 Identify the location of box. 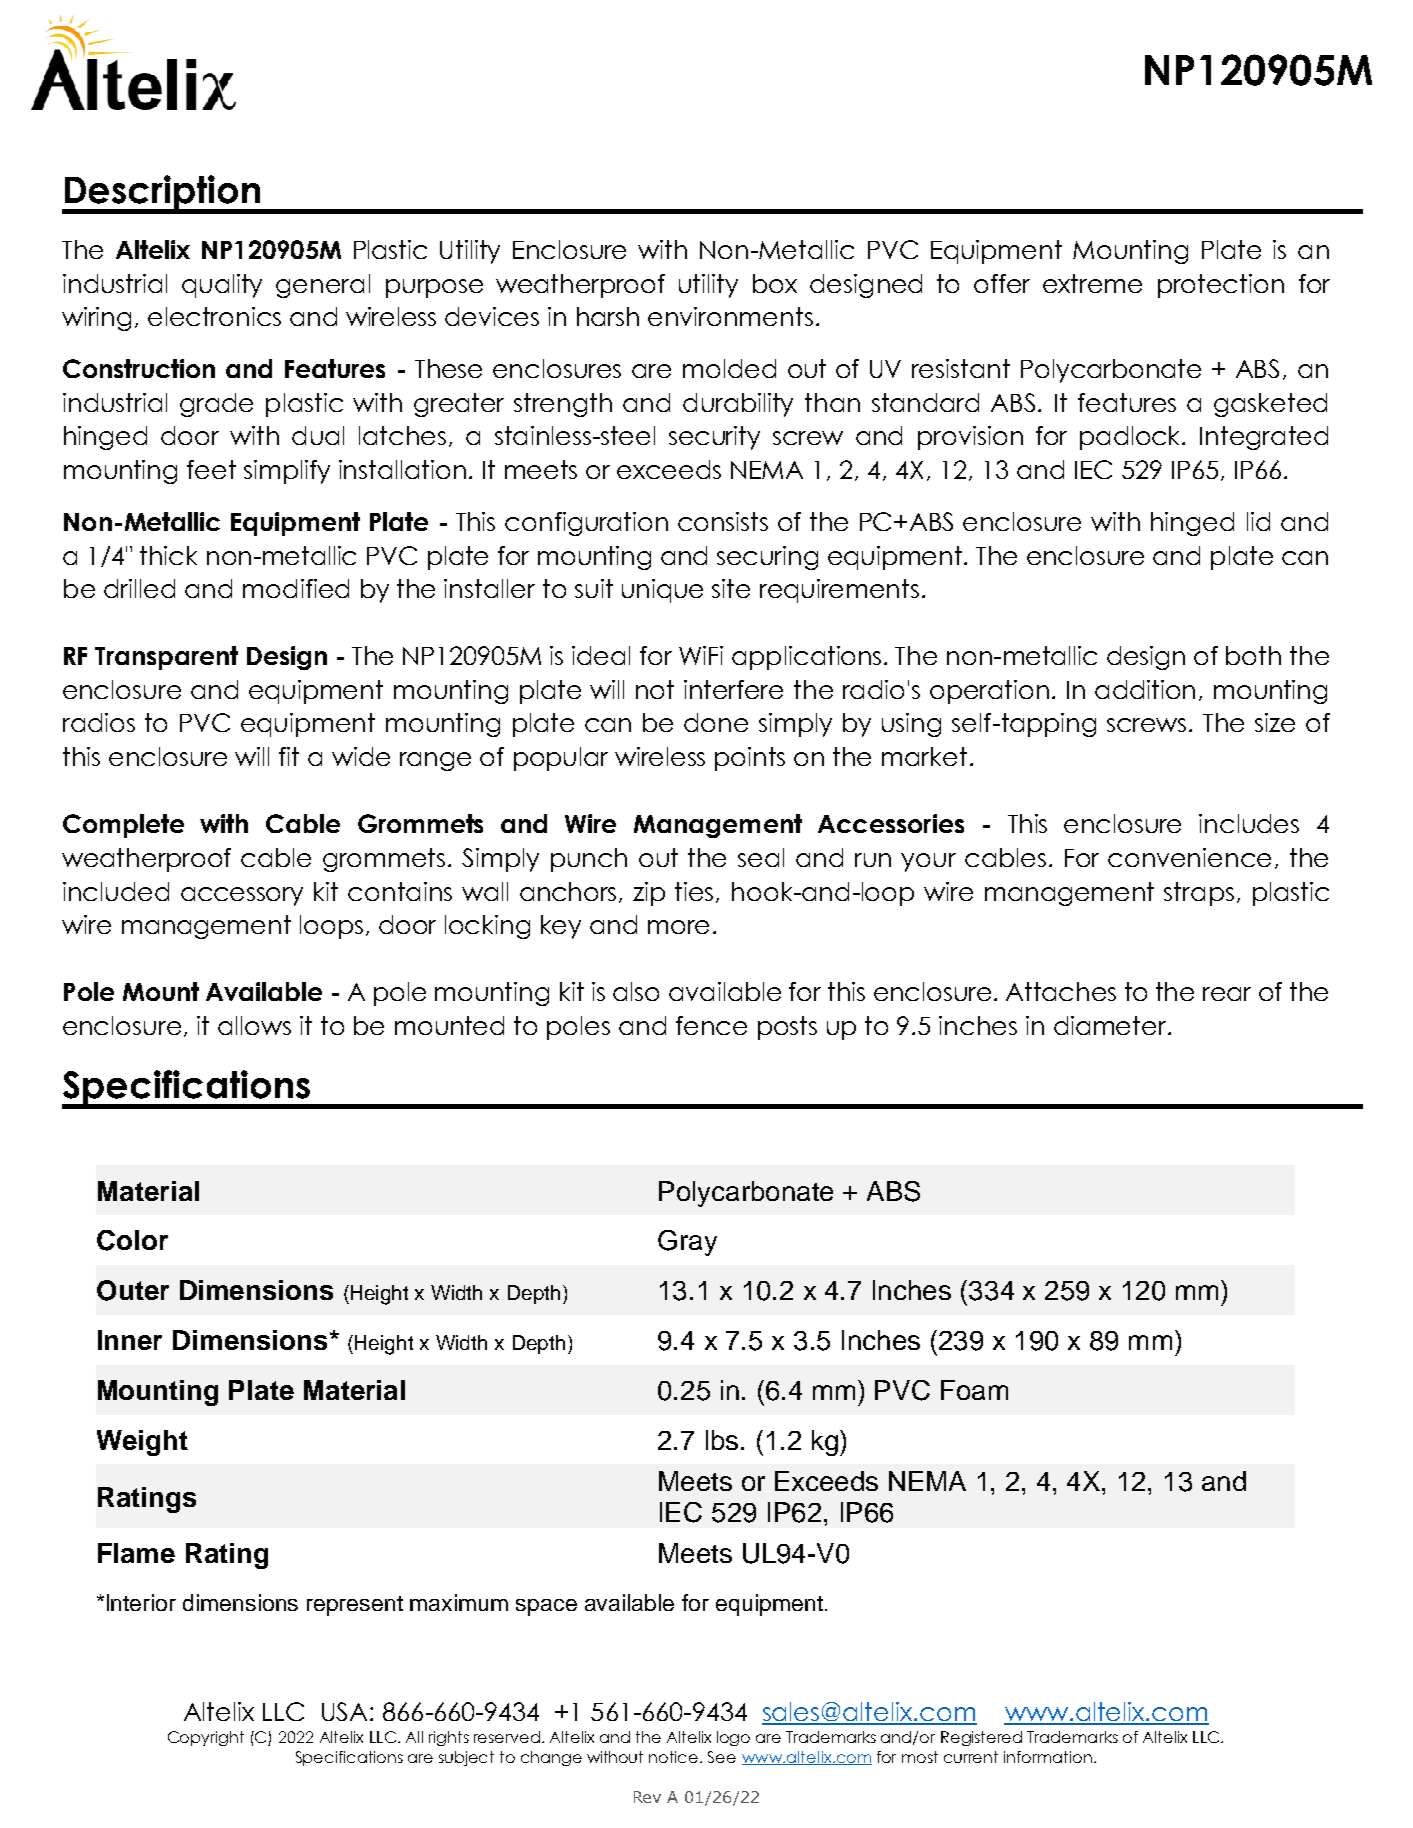
(775, 283).
